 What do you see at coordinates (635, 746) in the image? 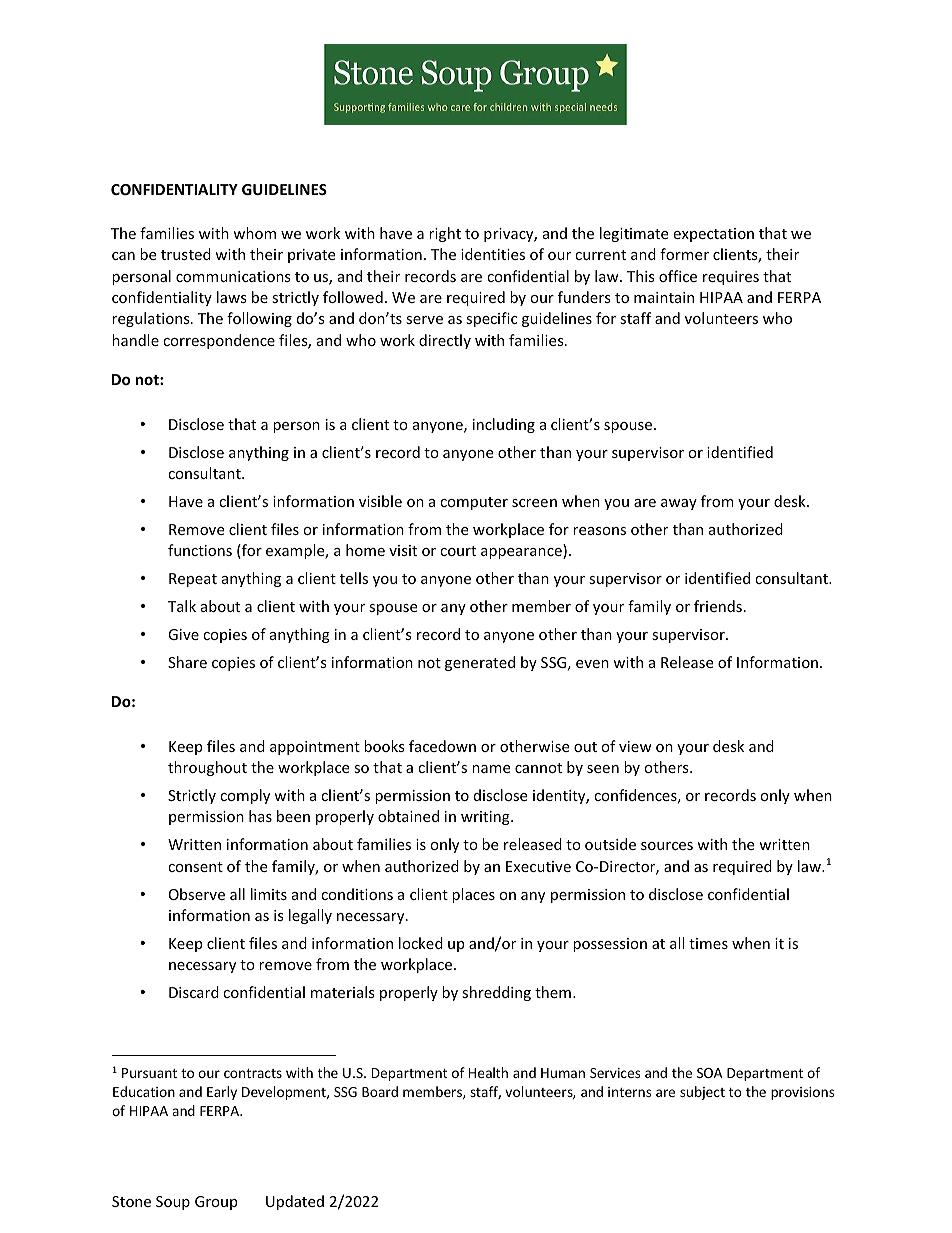
I see `view` at bounding box center [635, 746].
